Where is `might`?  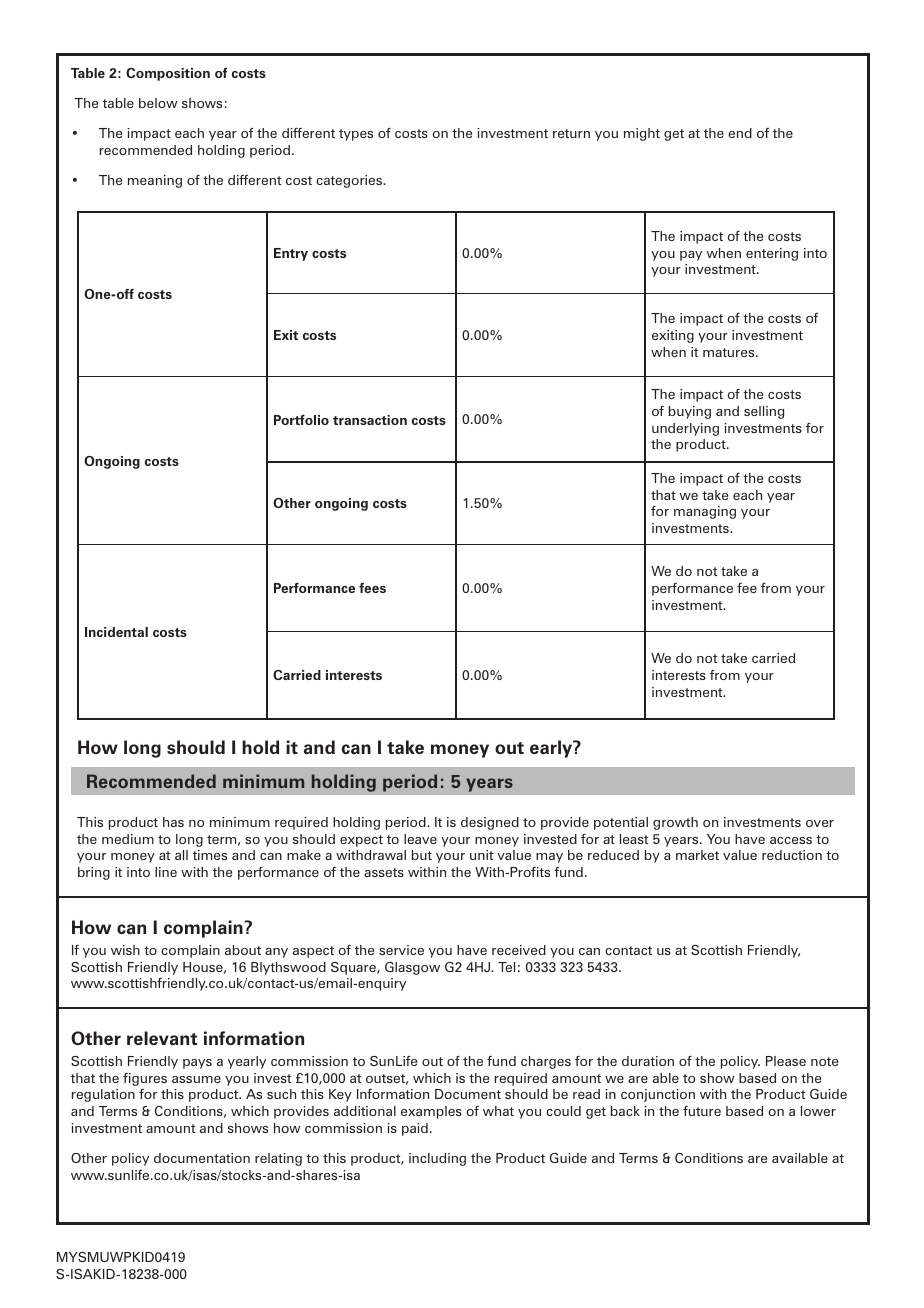 might is located at coordinates (642, 134).
